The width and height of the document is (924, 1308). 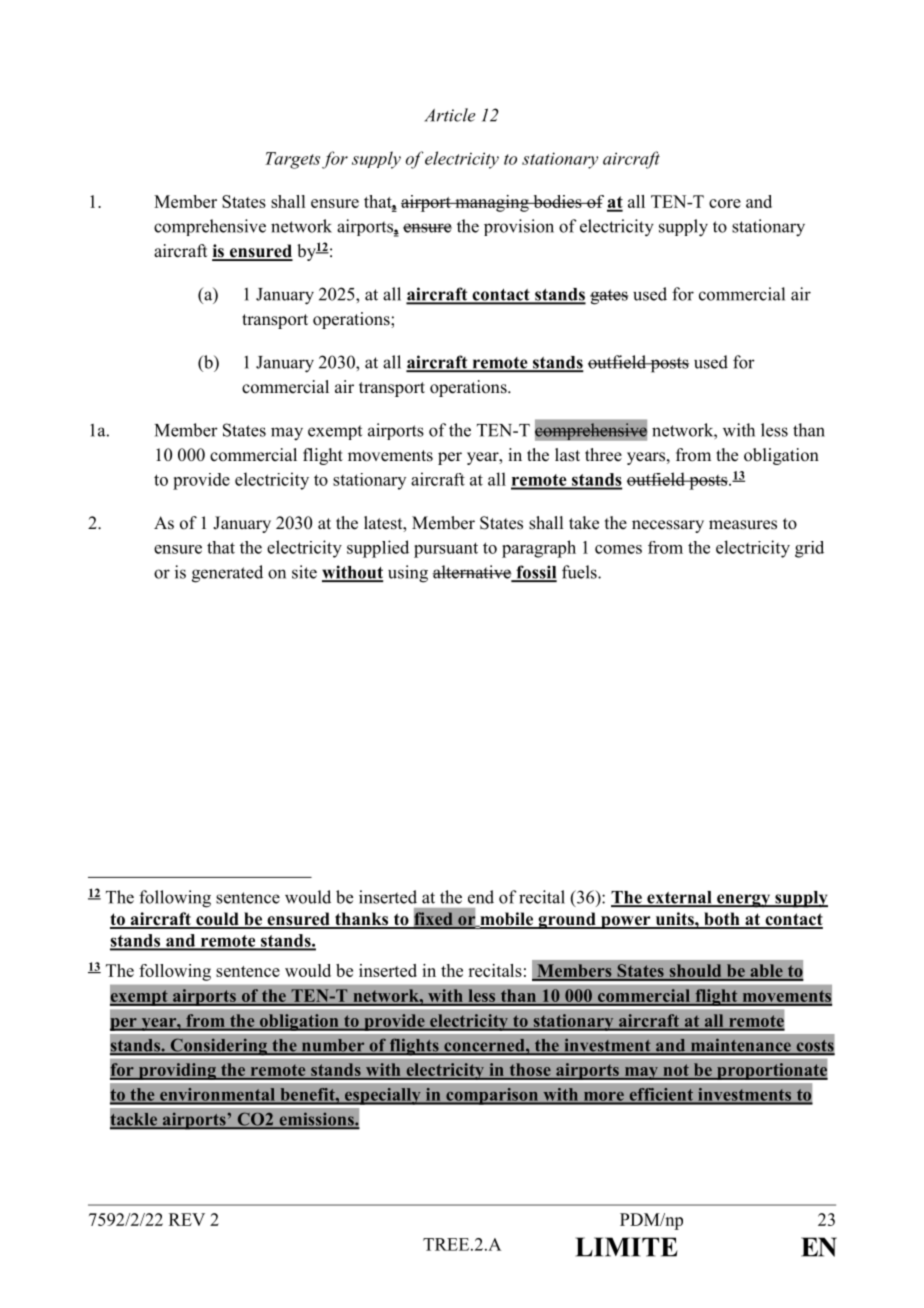 What do you see at coordinates (292, 160) in the document?
I see `Targets` at bounding box center [292, 160].
